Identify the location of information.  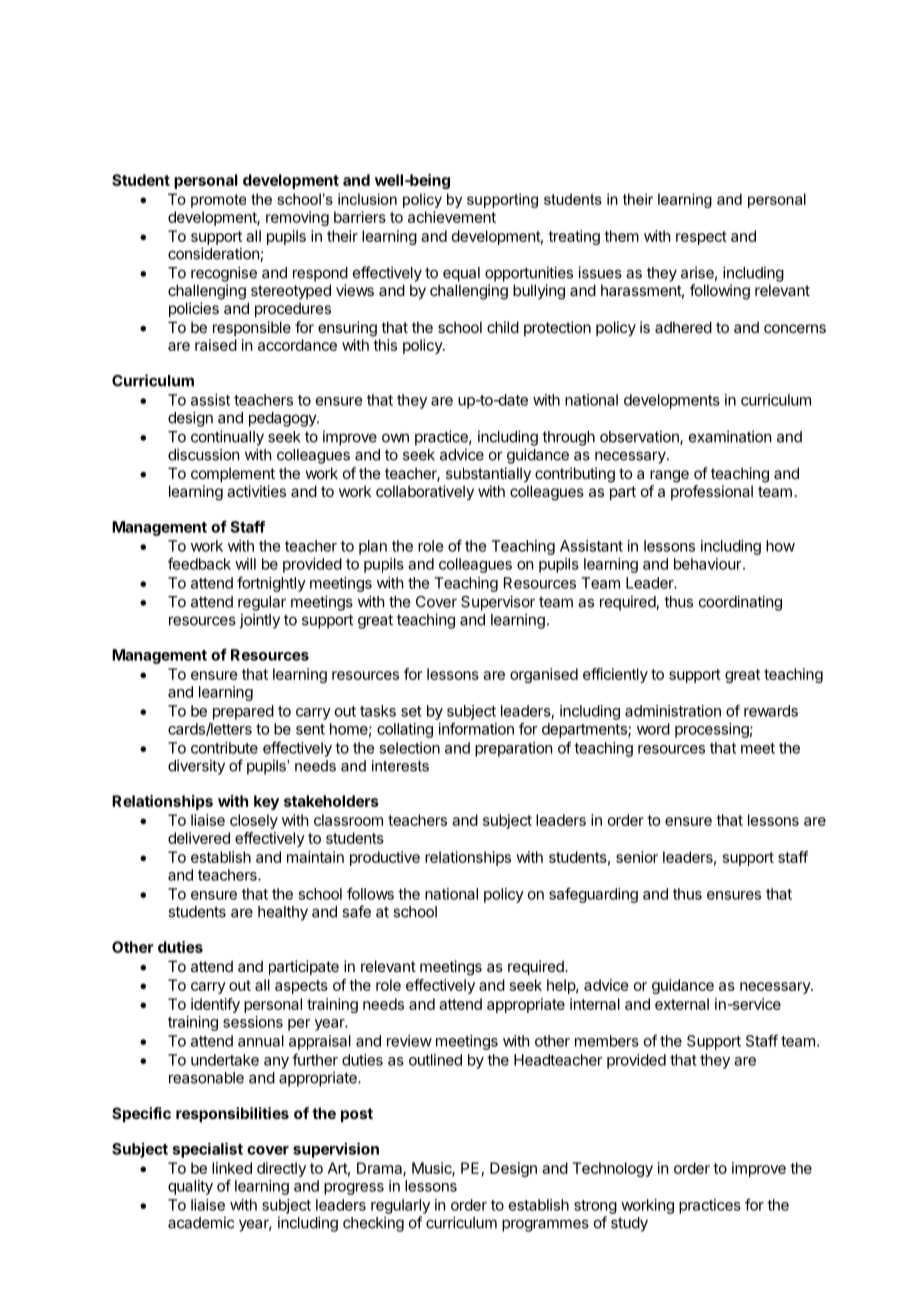
(476, 728).
